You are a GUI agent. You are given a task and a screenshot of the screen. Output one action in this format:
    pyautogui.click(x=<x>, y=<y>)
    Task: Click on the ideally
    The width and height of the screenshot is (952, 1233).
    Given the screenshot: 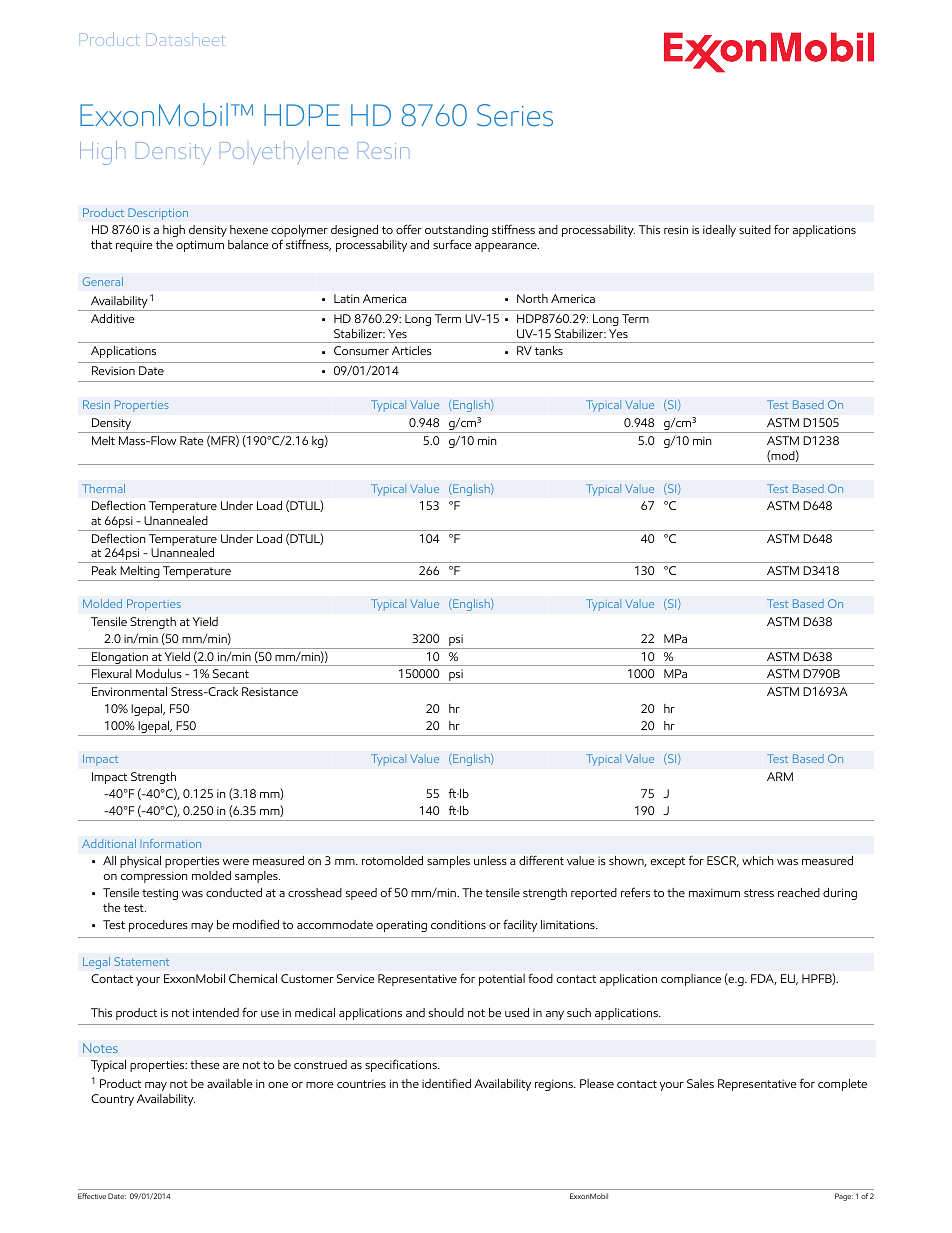 What is the action you would take?
    pyautogui.click(x=719, y=231)
